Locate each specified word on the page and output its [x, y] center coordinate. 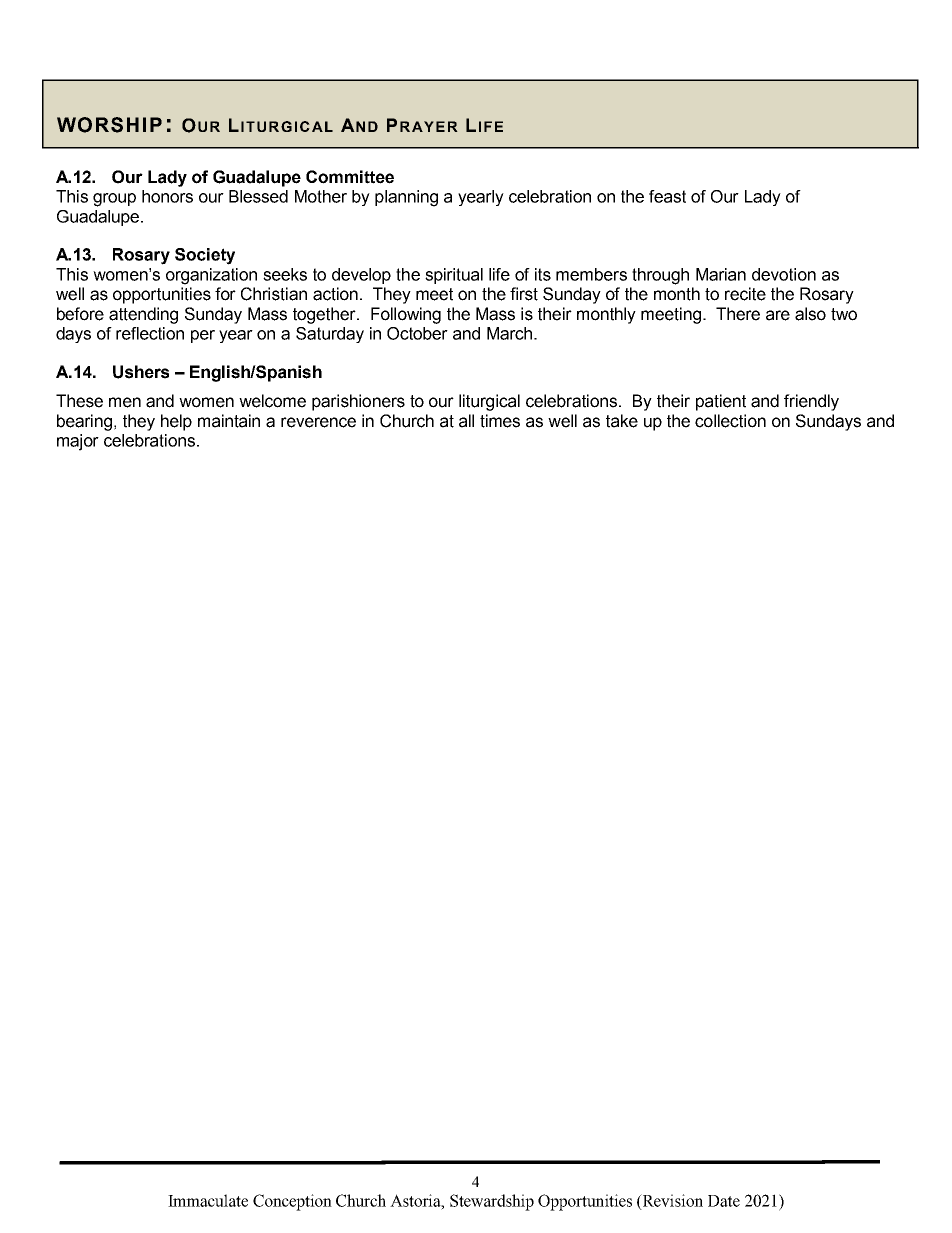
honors [167, 196]
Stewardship [492, 1202]
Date [724, 1201]
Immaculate [208, 1200]
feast [667, 196]
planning [406, 198]
